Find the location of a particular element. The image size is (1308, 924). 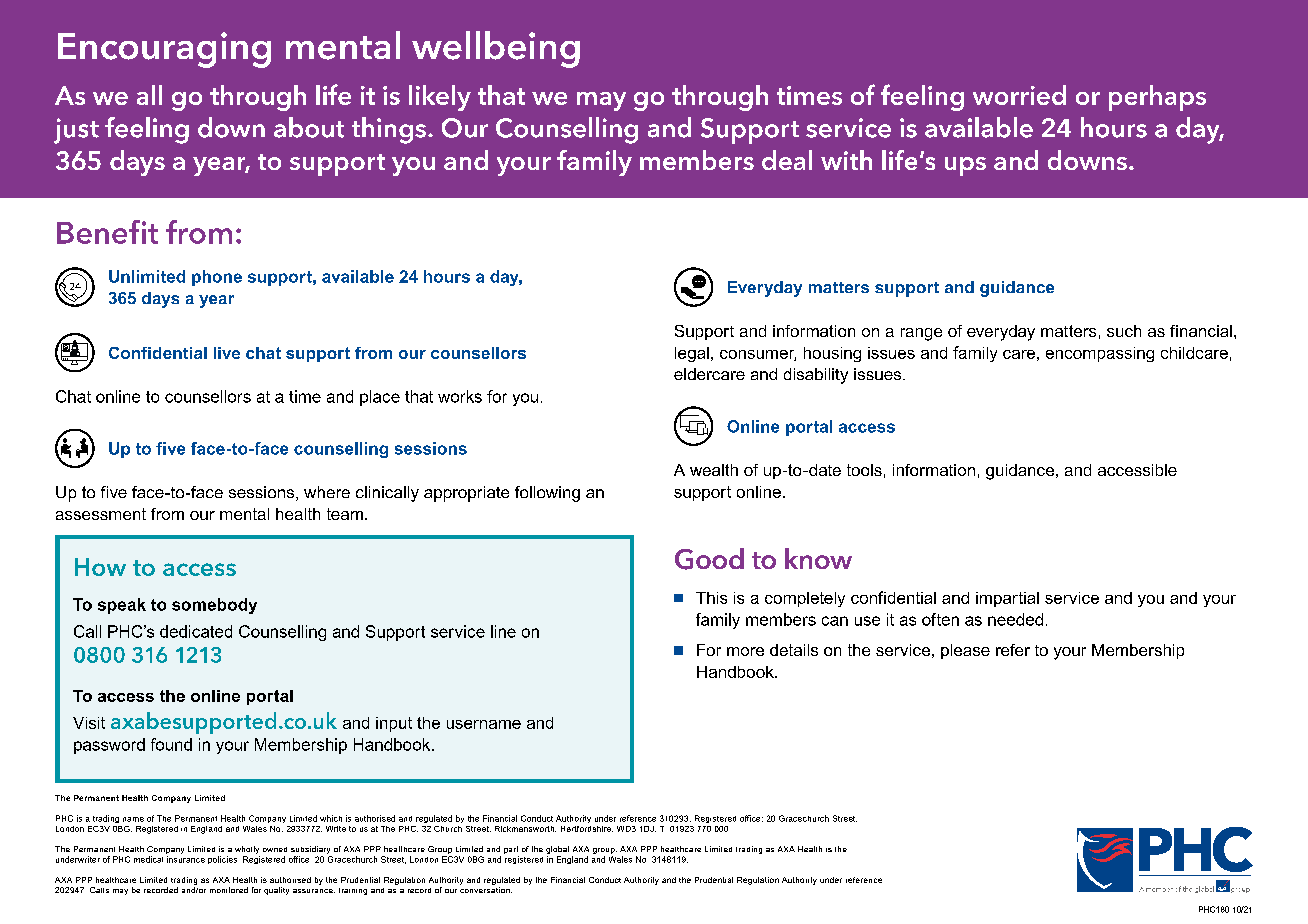

tools is located at coordinates (864, 470).
